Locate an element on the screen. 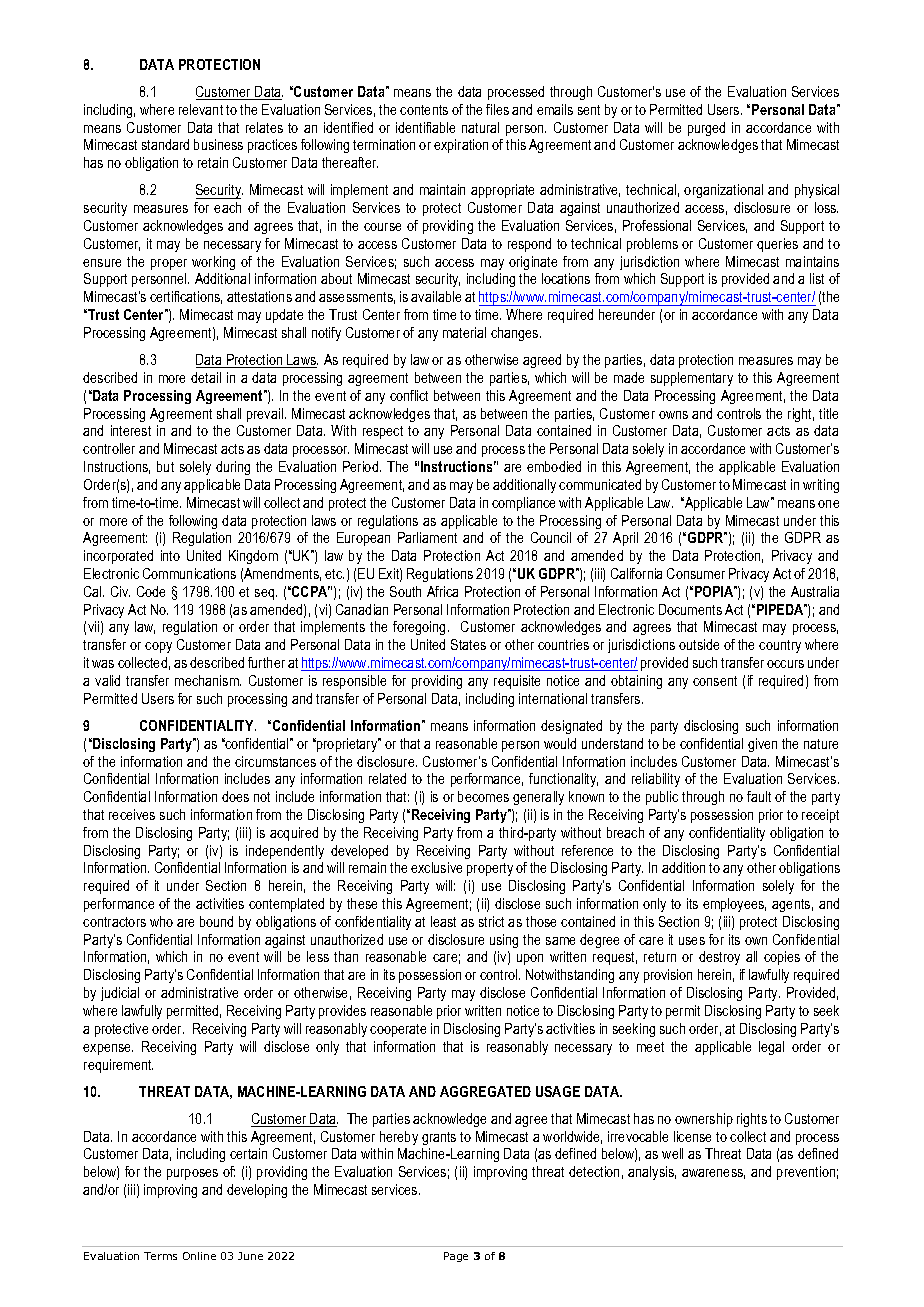 The image size is (924, 1307). purged is located at coordinates (706, 129).
